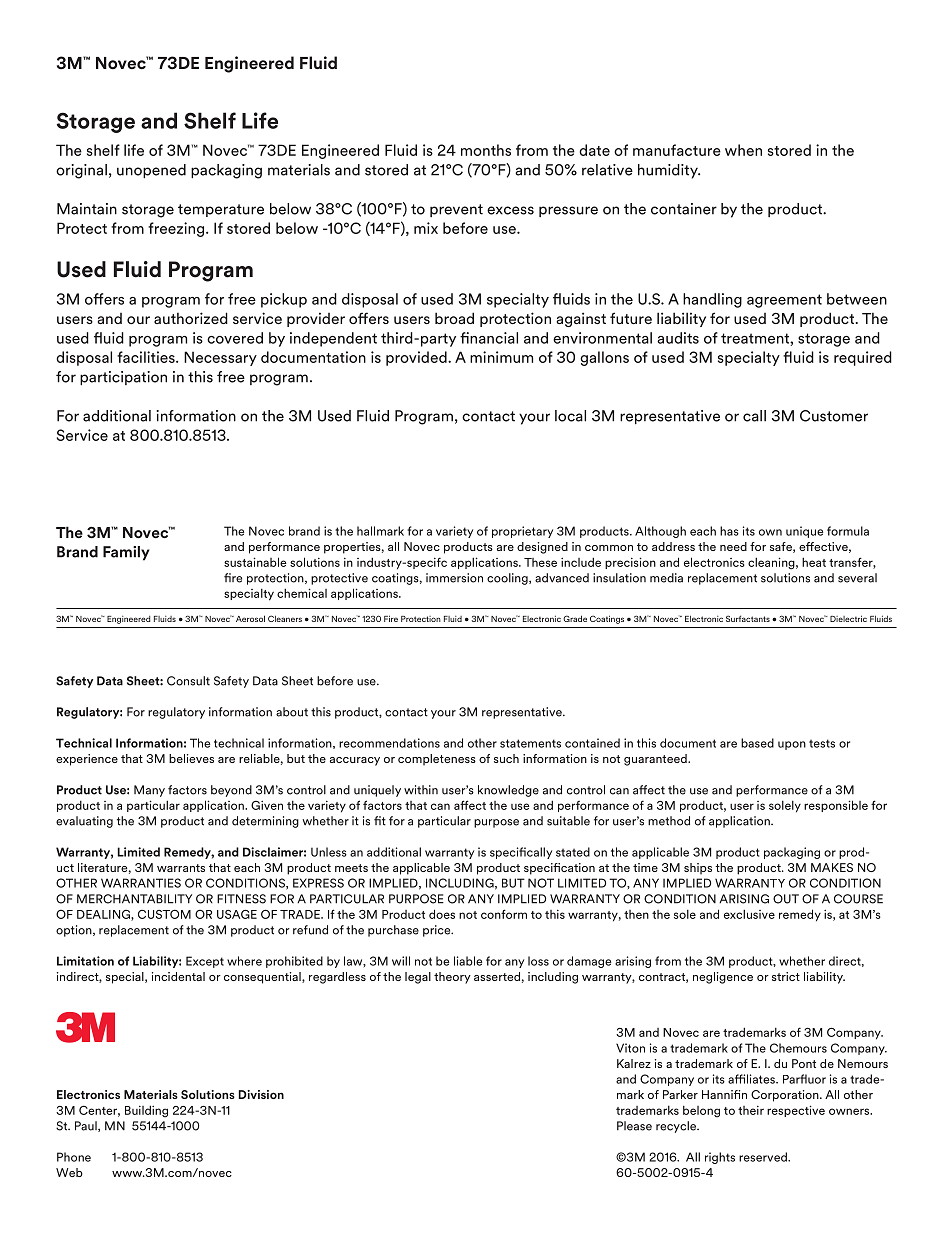  Describe the element at coordinates (757, 743) in the screenshot. I see `based` at that location.
